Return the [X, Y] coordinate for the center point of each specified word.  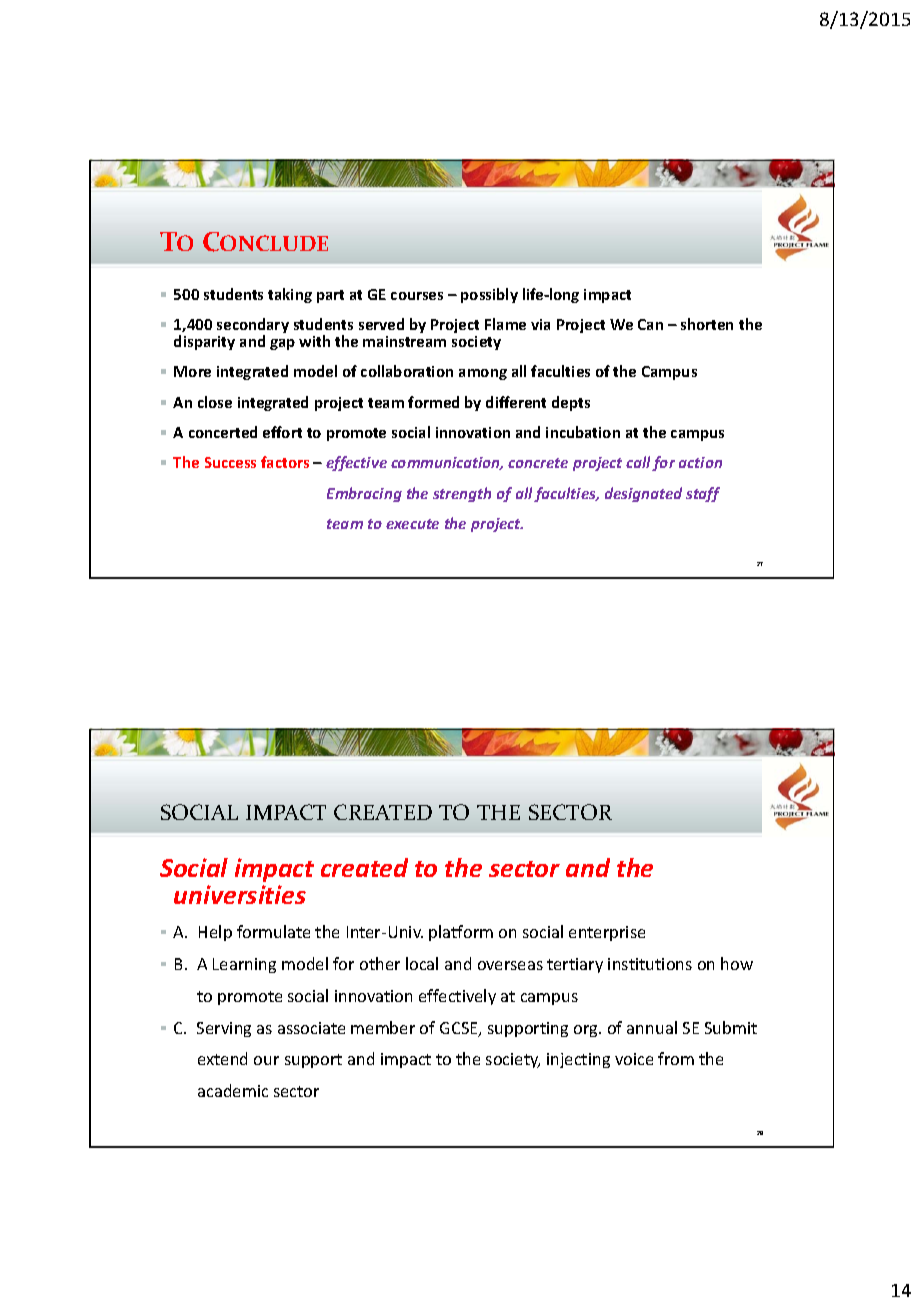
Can [650, 324]
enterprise [607, 933]
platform [461, 933]
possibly [489, 295]
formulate [273, 931]
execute [412, 524]
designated [643, 494]
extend [222, 1058]
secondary [253, 327]
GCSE [460, 1029]
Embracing [364, 494]
